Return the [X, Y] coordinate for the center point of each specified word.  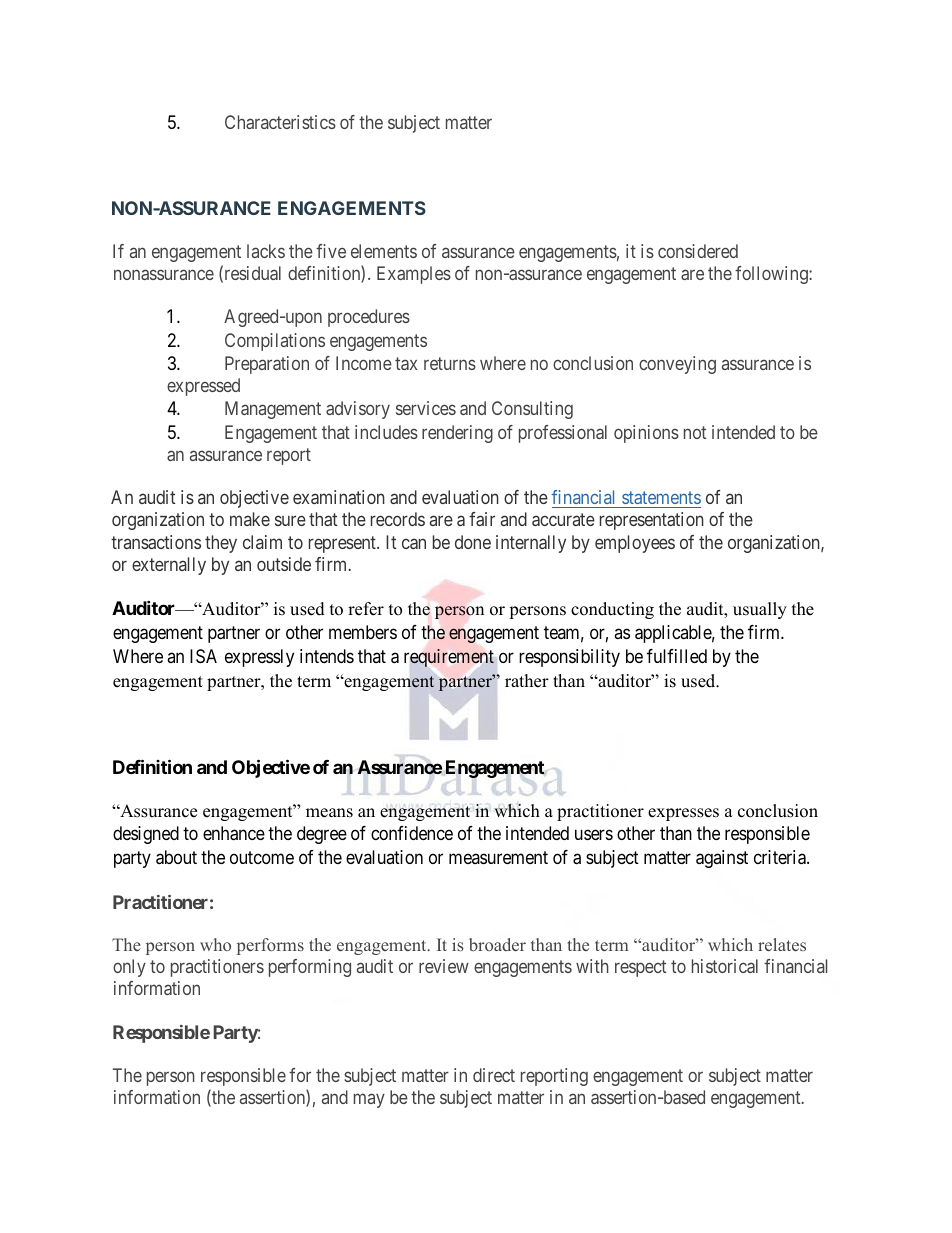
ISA [203, 656]
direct [494, 1075]
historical [725, 966]
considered [698, 251]
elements [384, 251]
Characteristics [280, 122]
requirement [449, 658]
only [129, 968]
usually [760, 610]
